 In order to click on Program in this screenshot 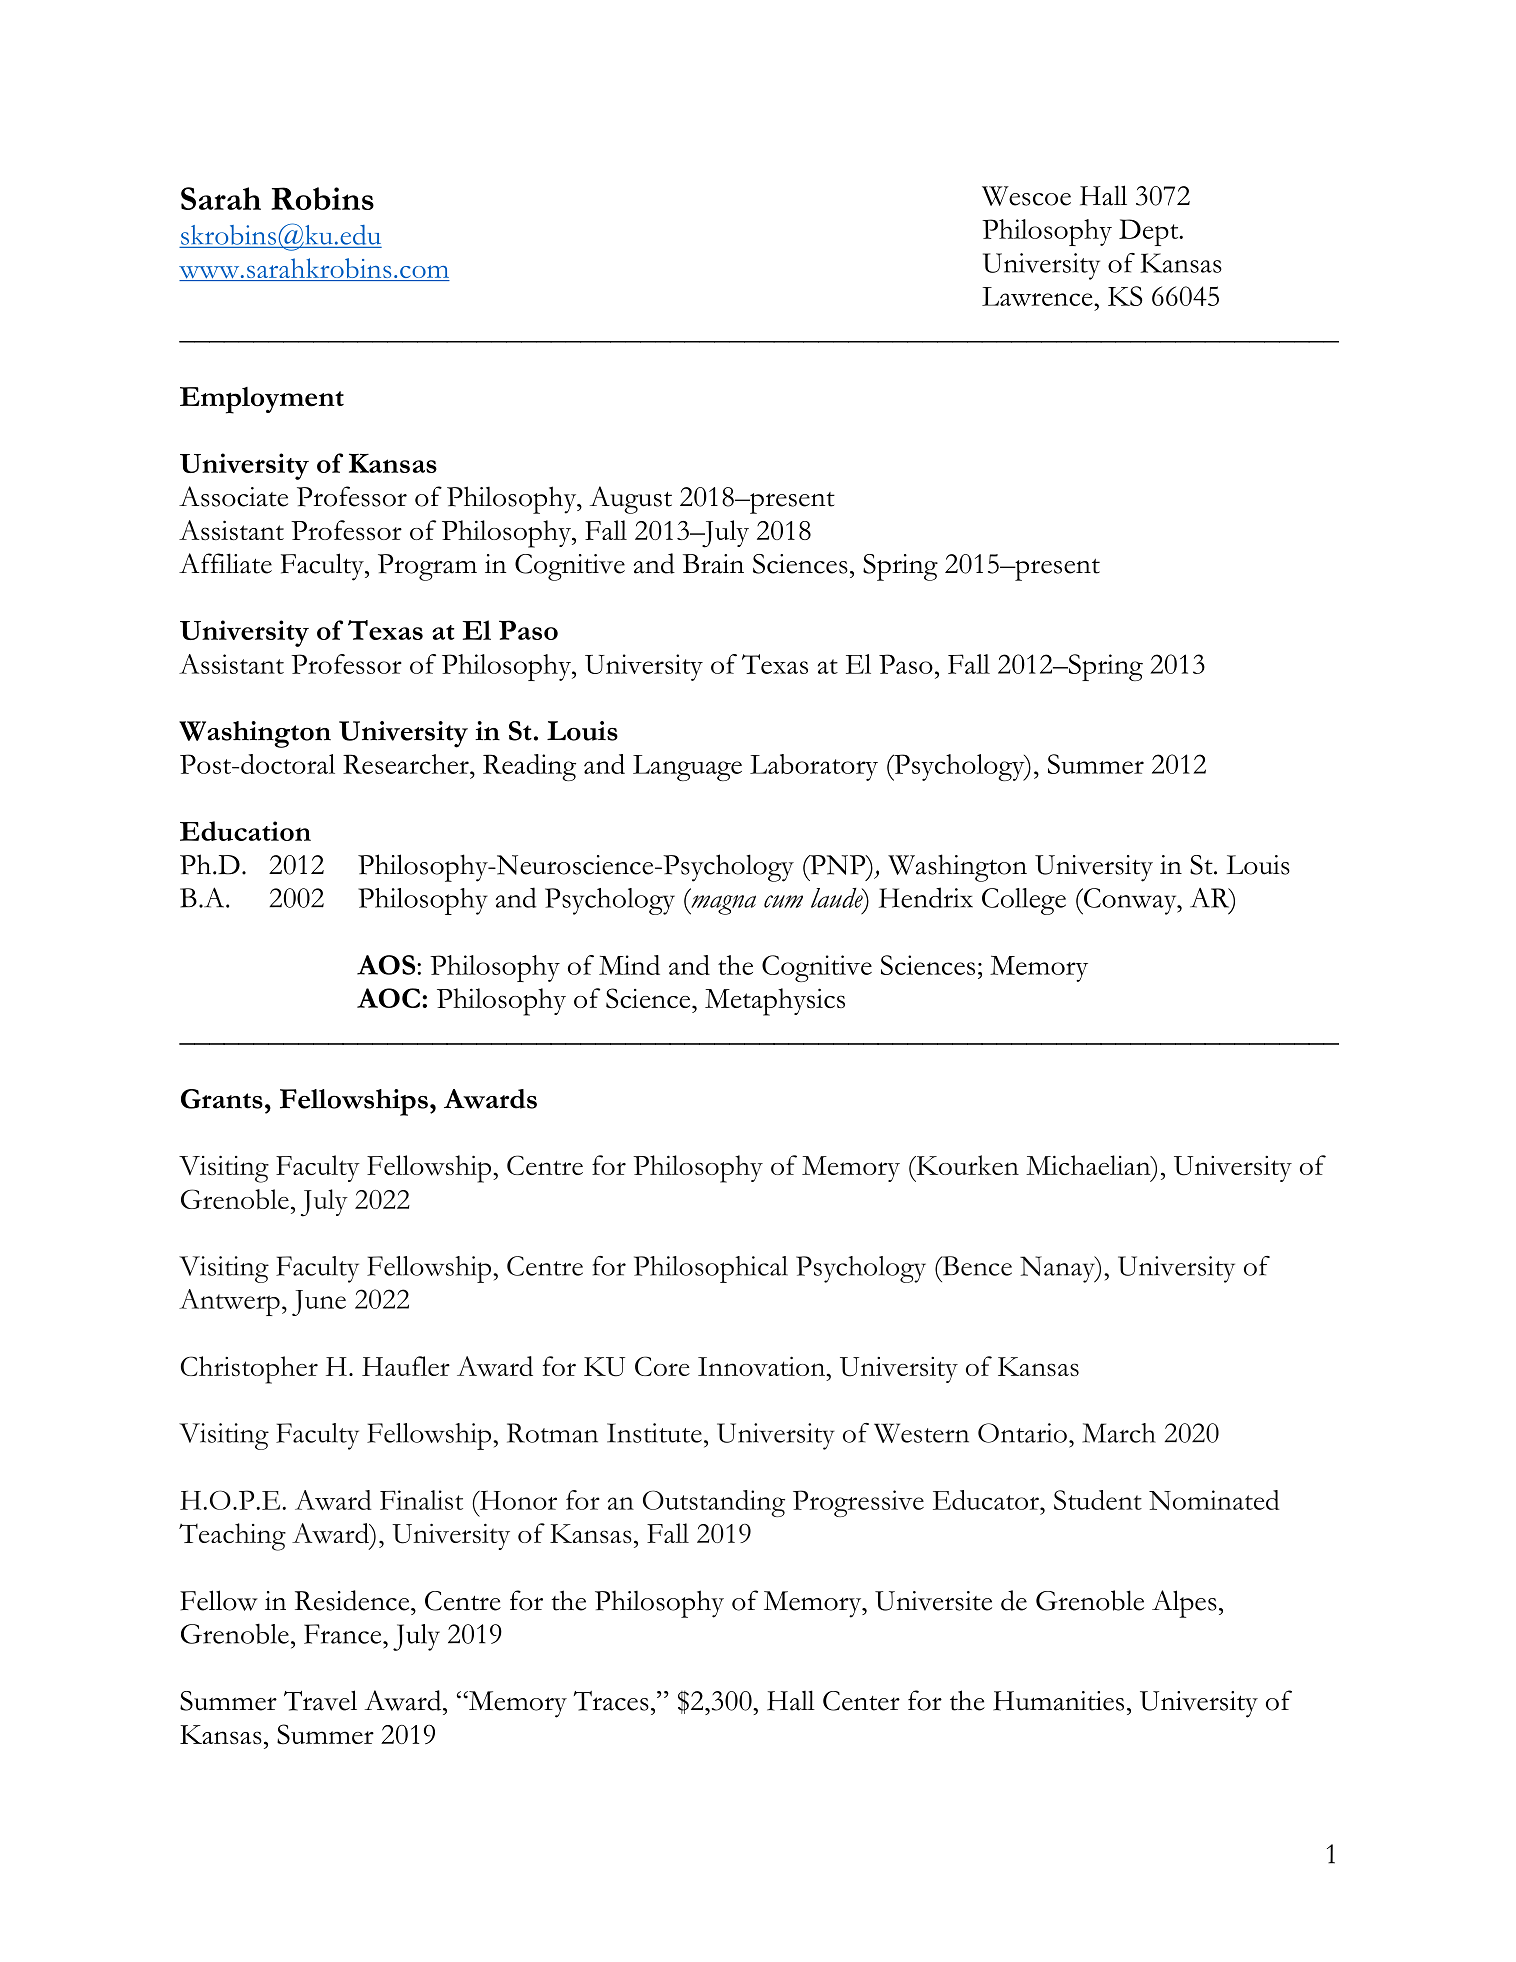, I will do `click(427, 567)`.
